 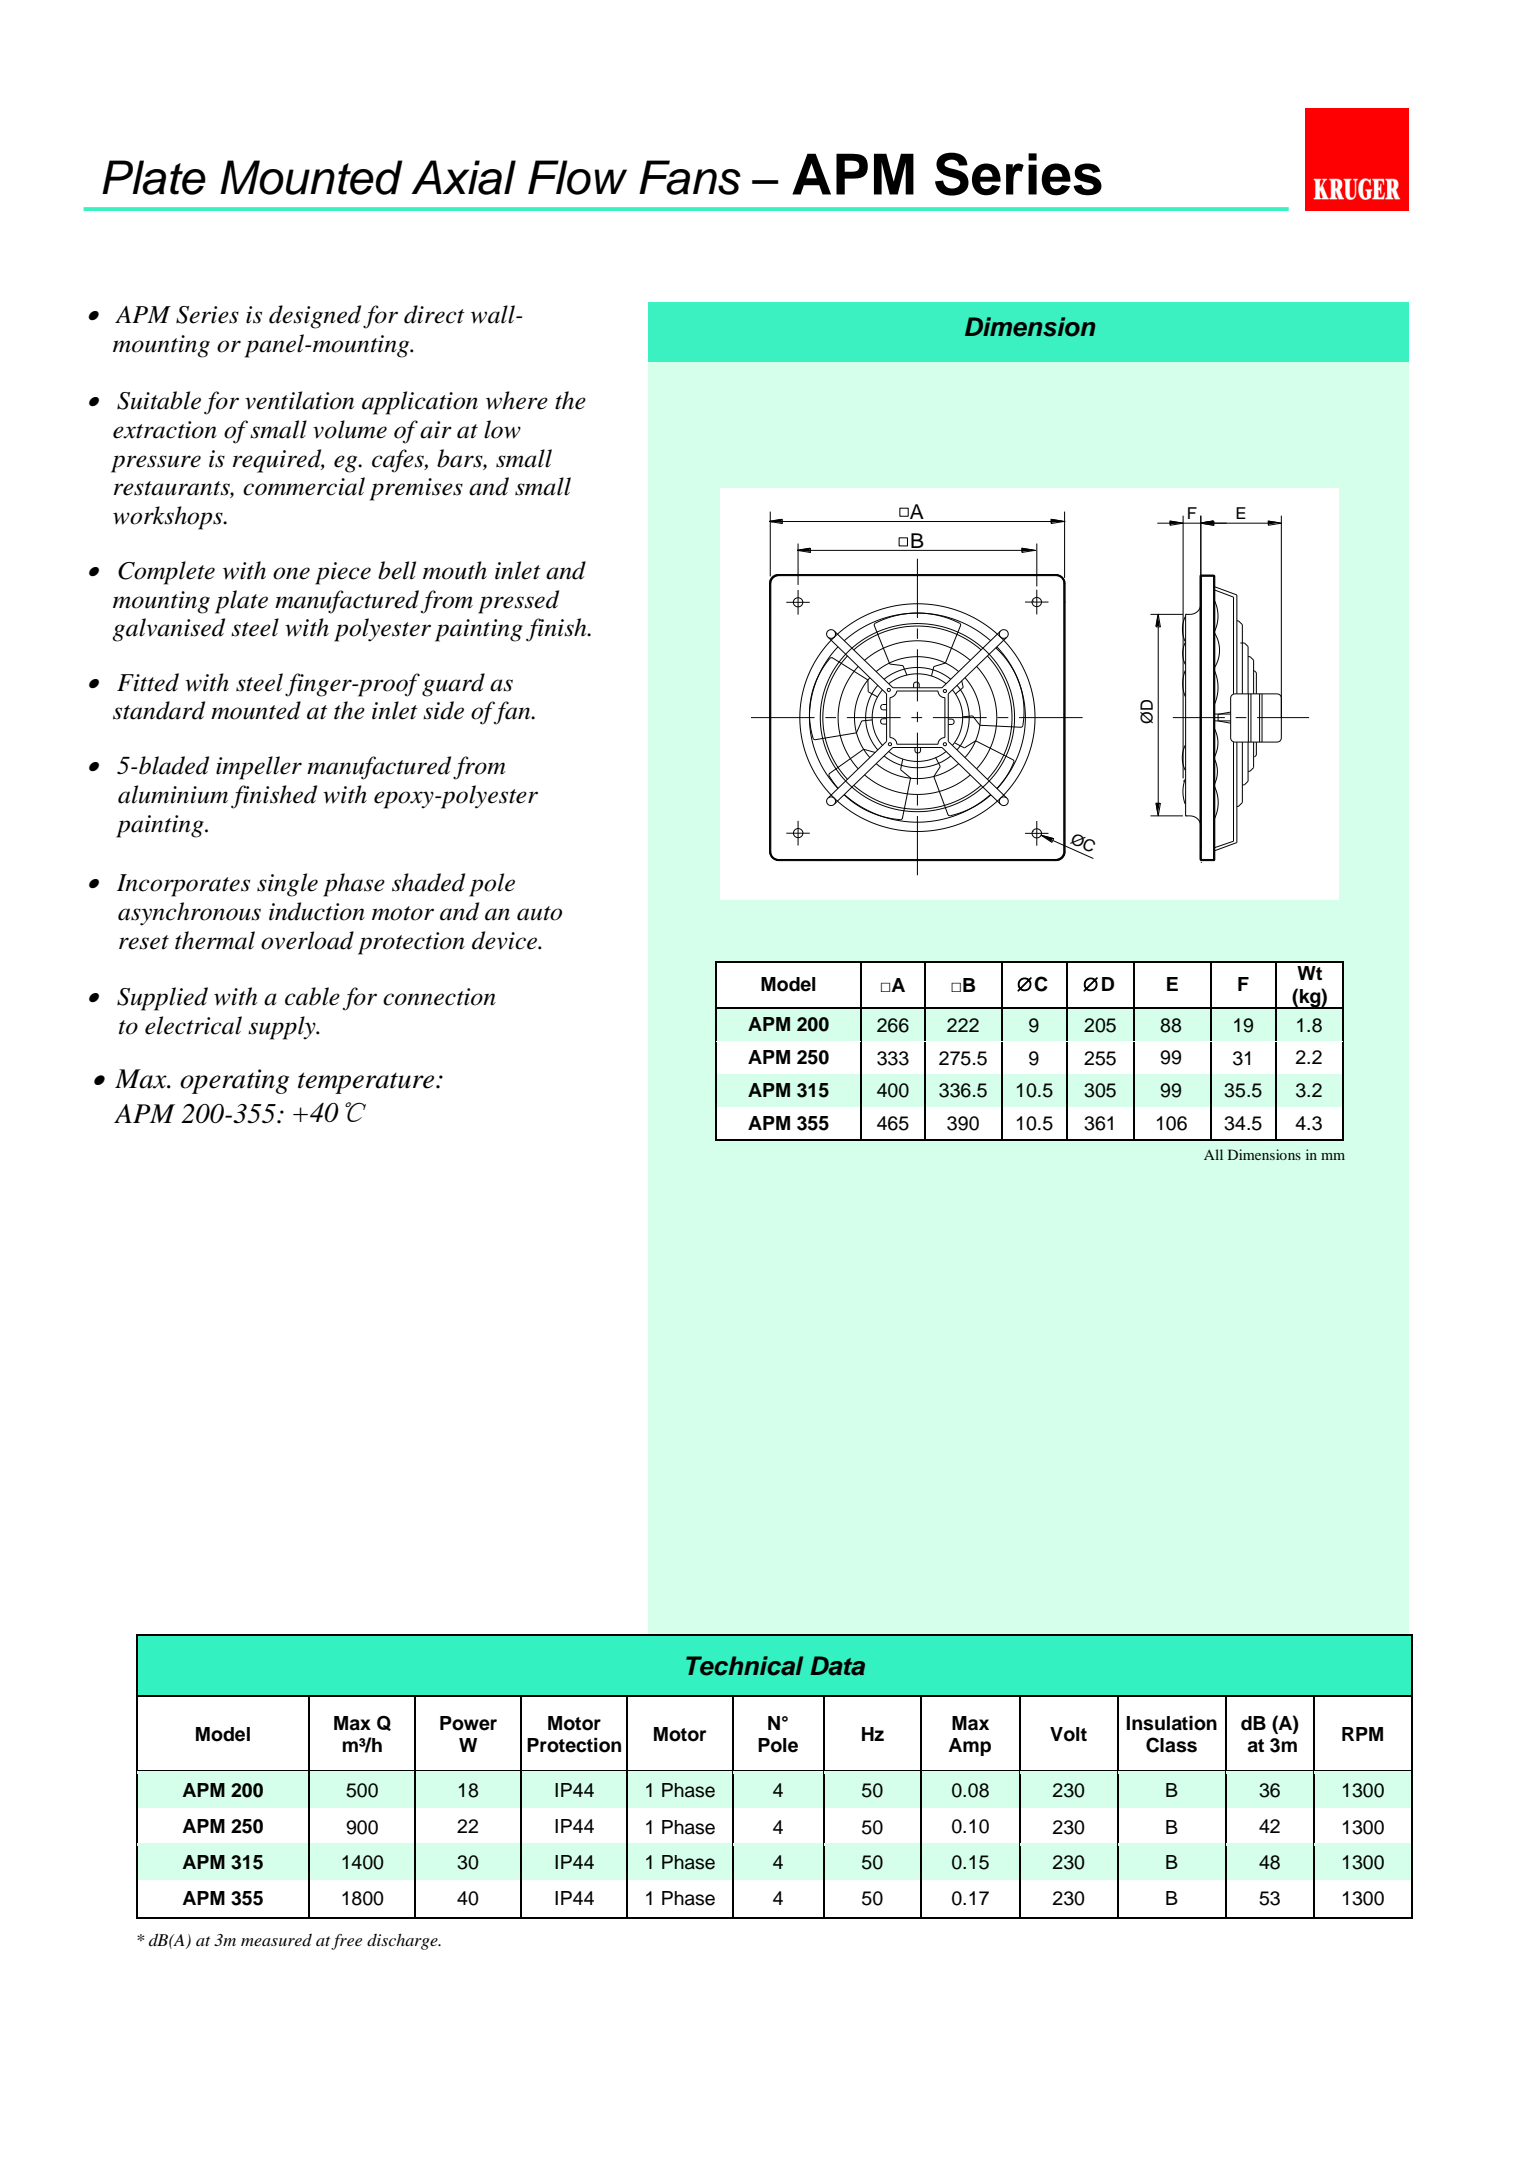 What do you see at coordinates (744, 1666) in the screenshot?
I see `Technical` at bounding box center [744, 1666].
